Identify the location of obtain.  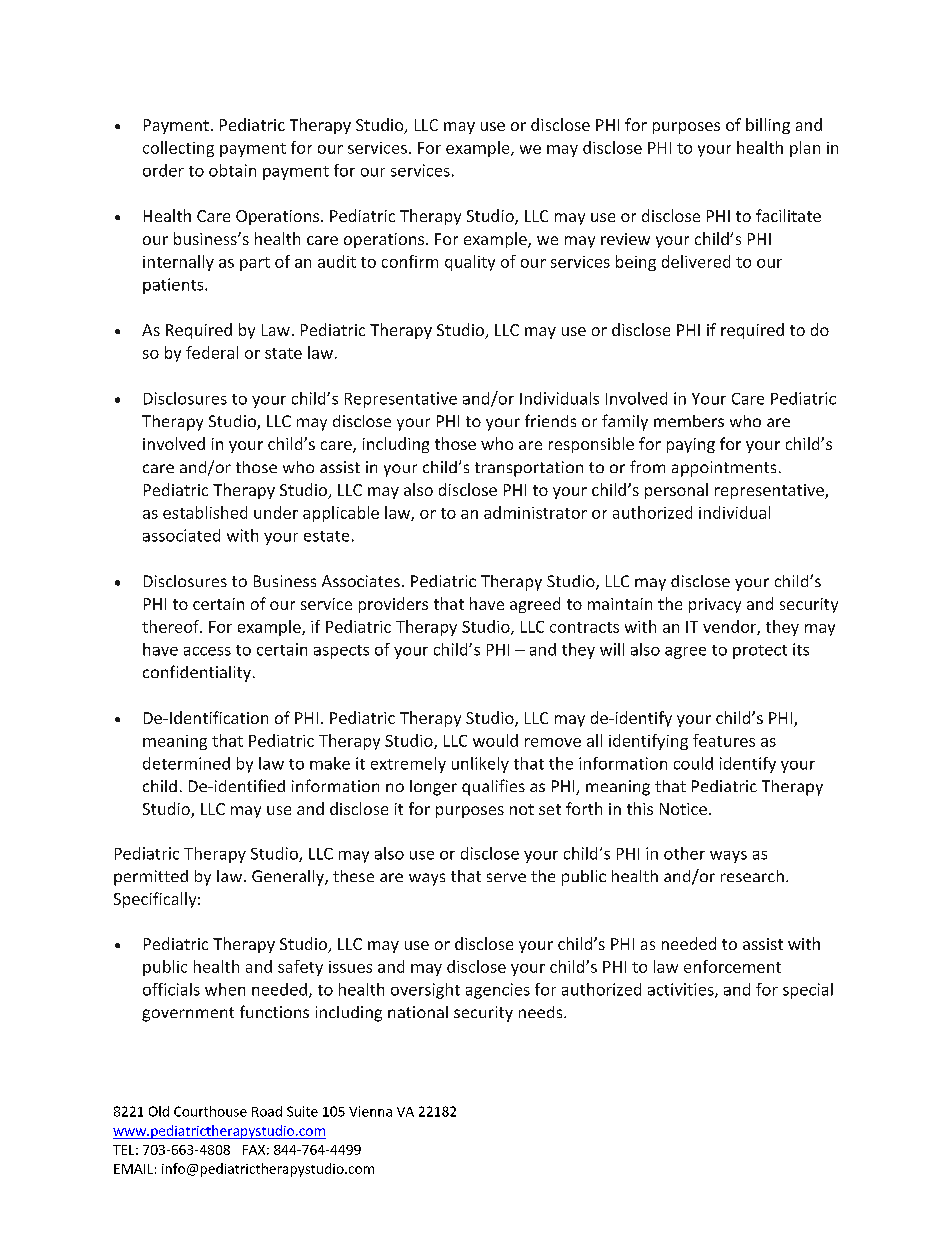
(232, 170).
